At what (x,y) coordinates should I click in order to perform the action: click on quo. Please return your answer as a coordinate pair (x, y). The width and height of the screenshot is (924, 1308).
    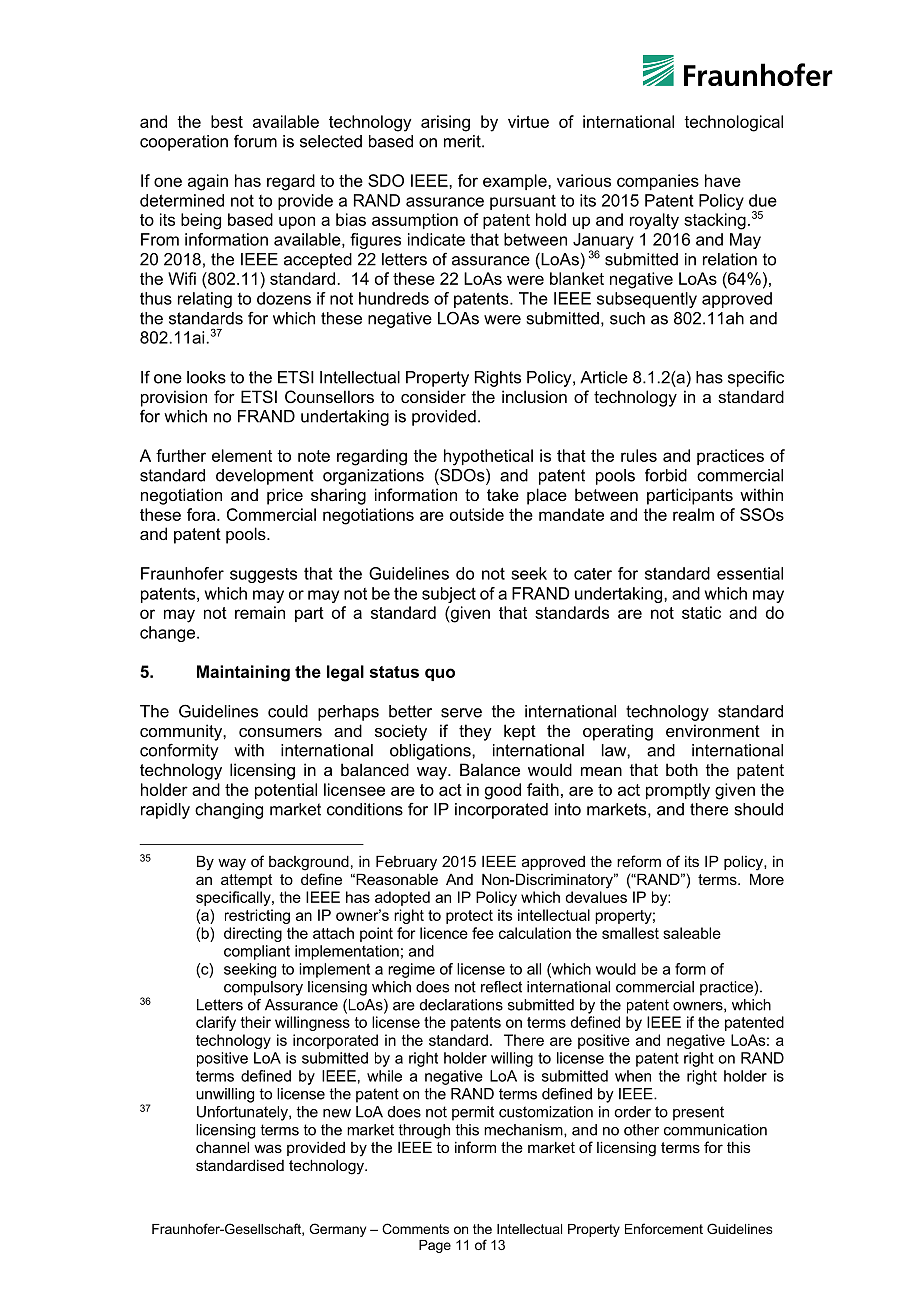
    Looking at the image, I should click on (440, 674).
